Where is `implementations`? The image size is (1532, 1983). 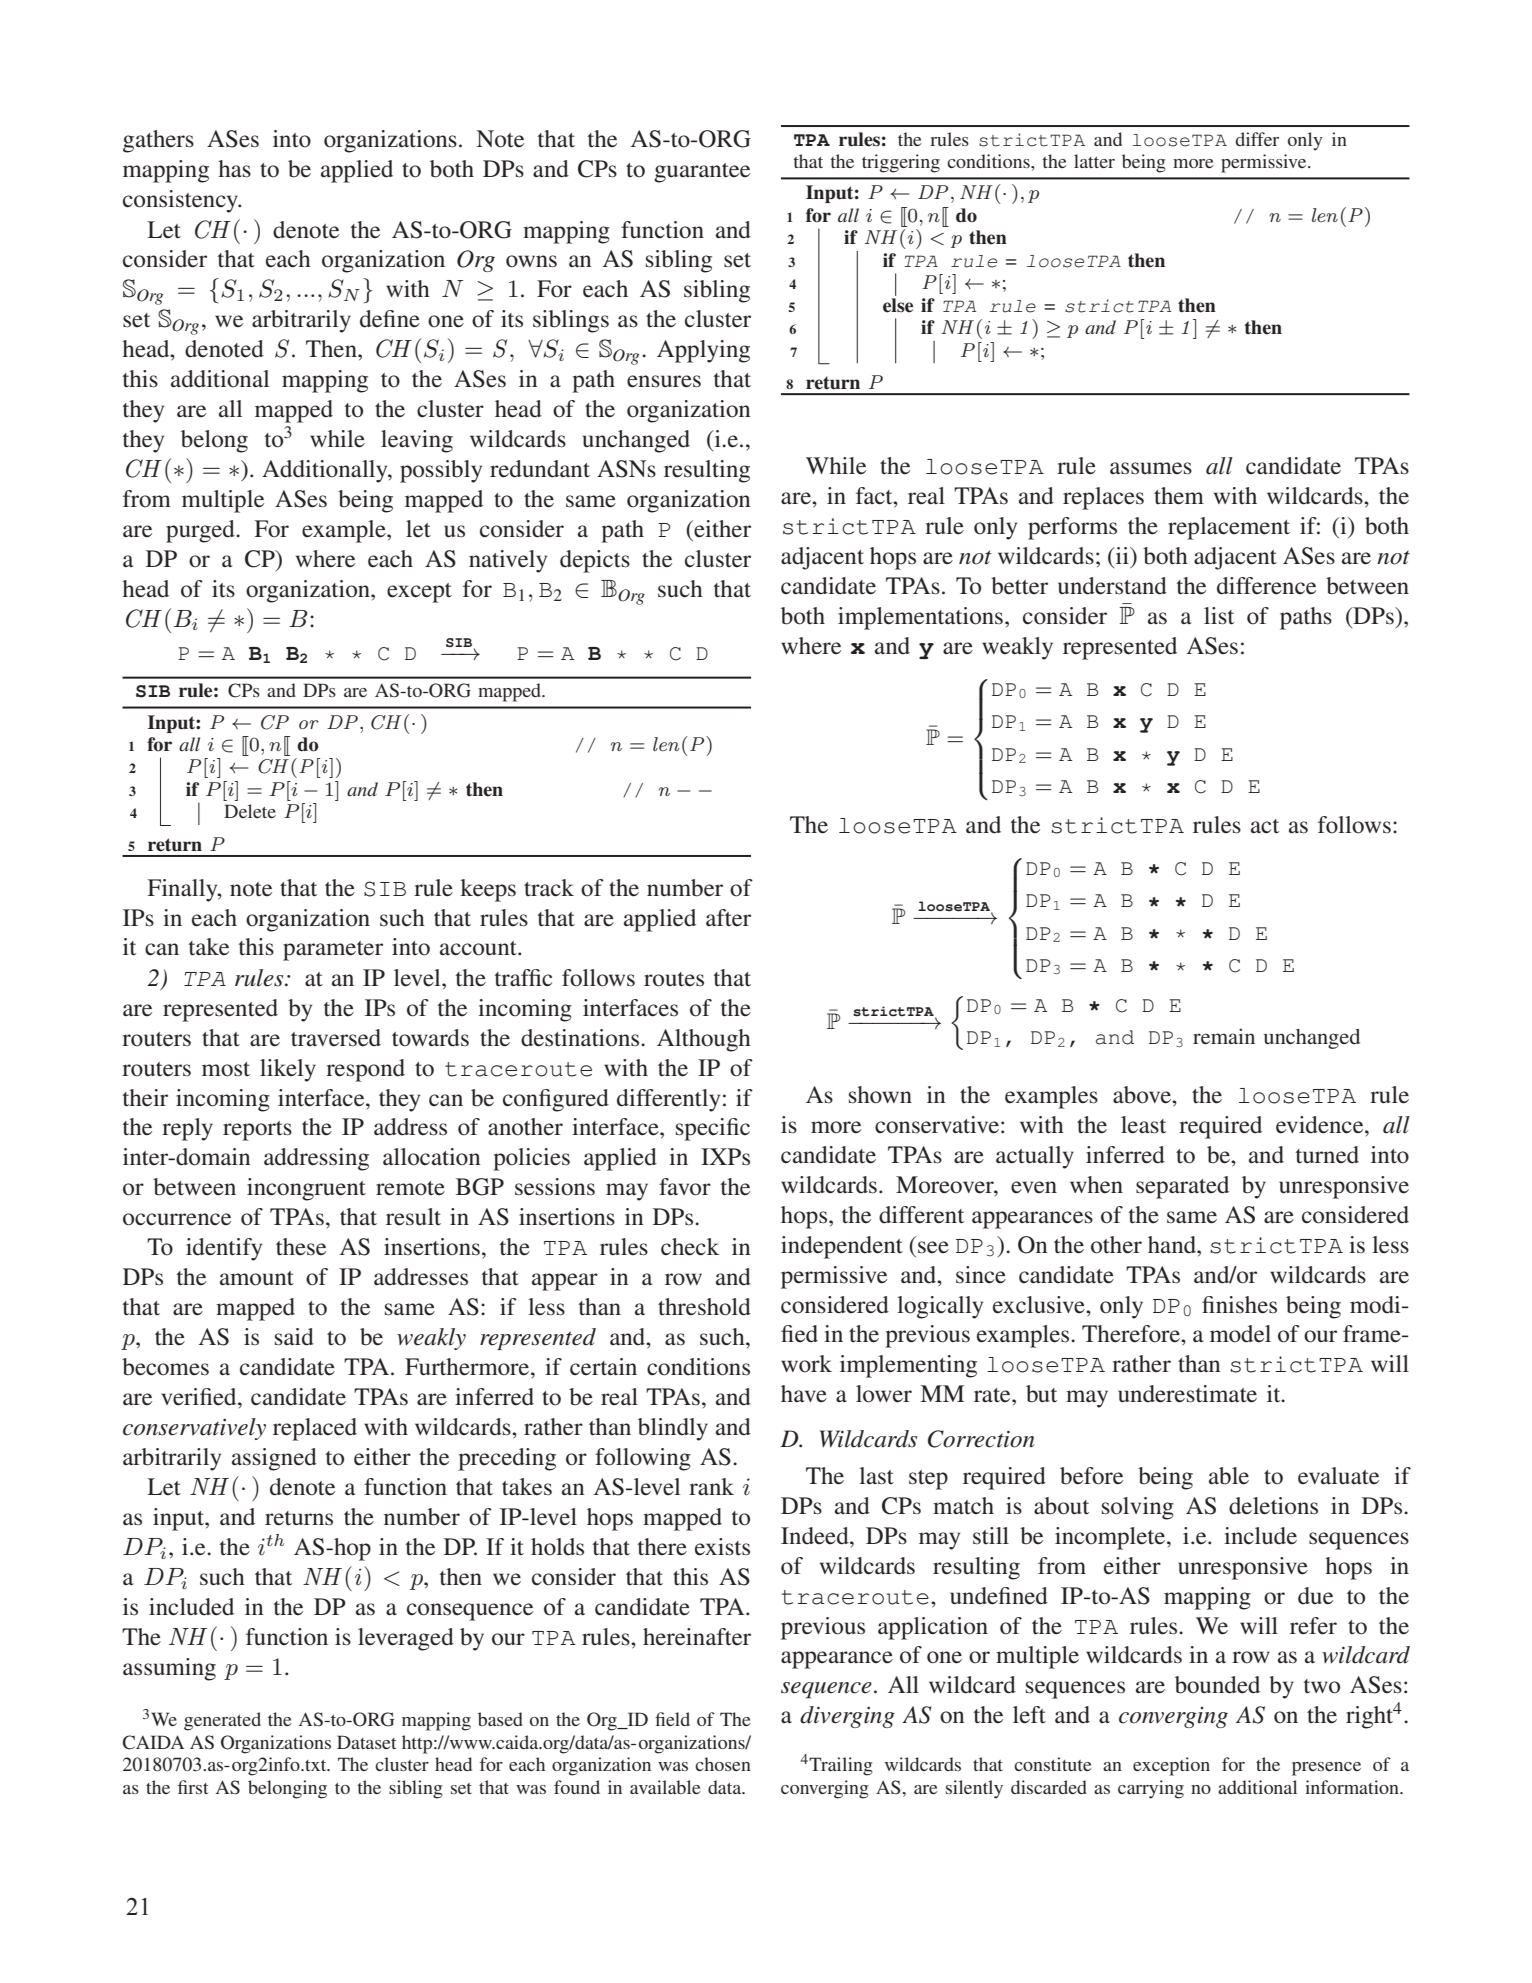 implementations is located at coordinates (920, 618).
